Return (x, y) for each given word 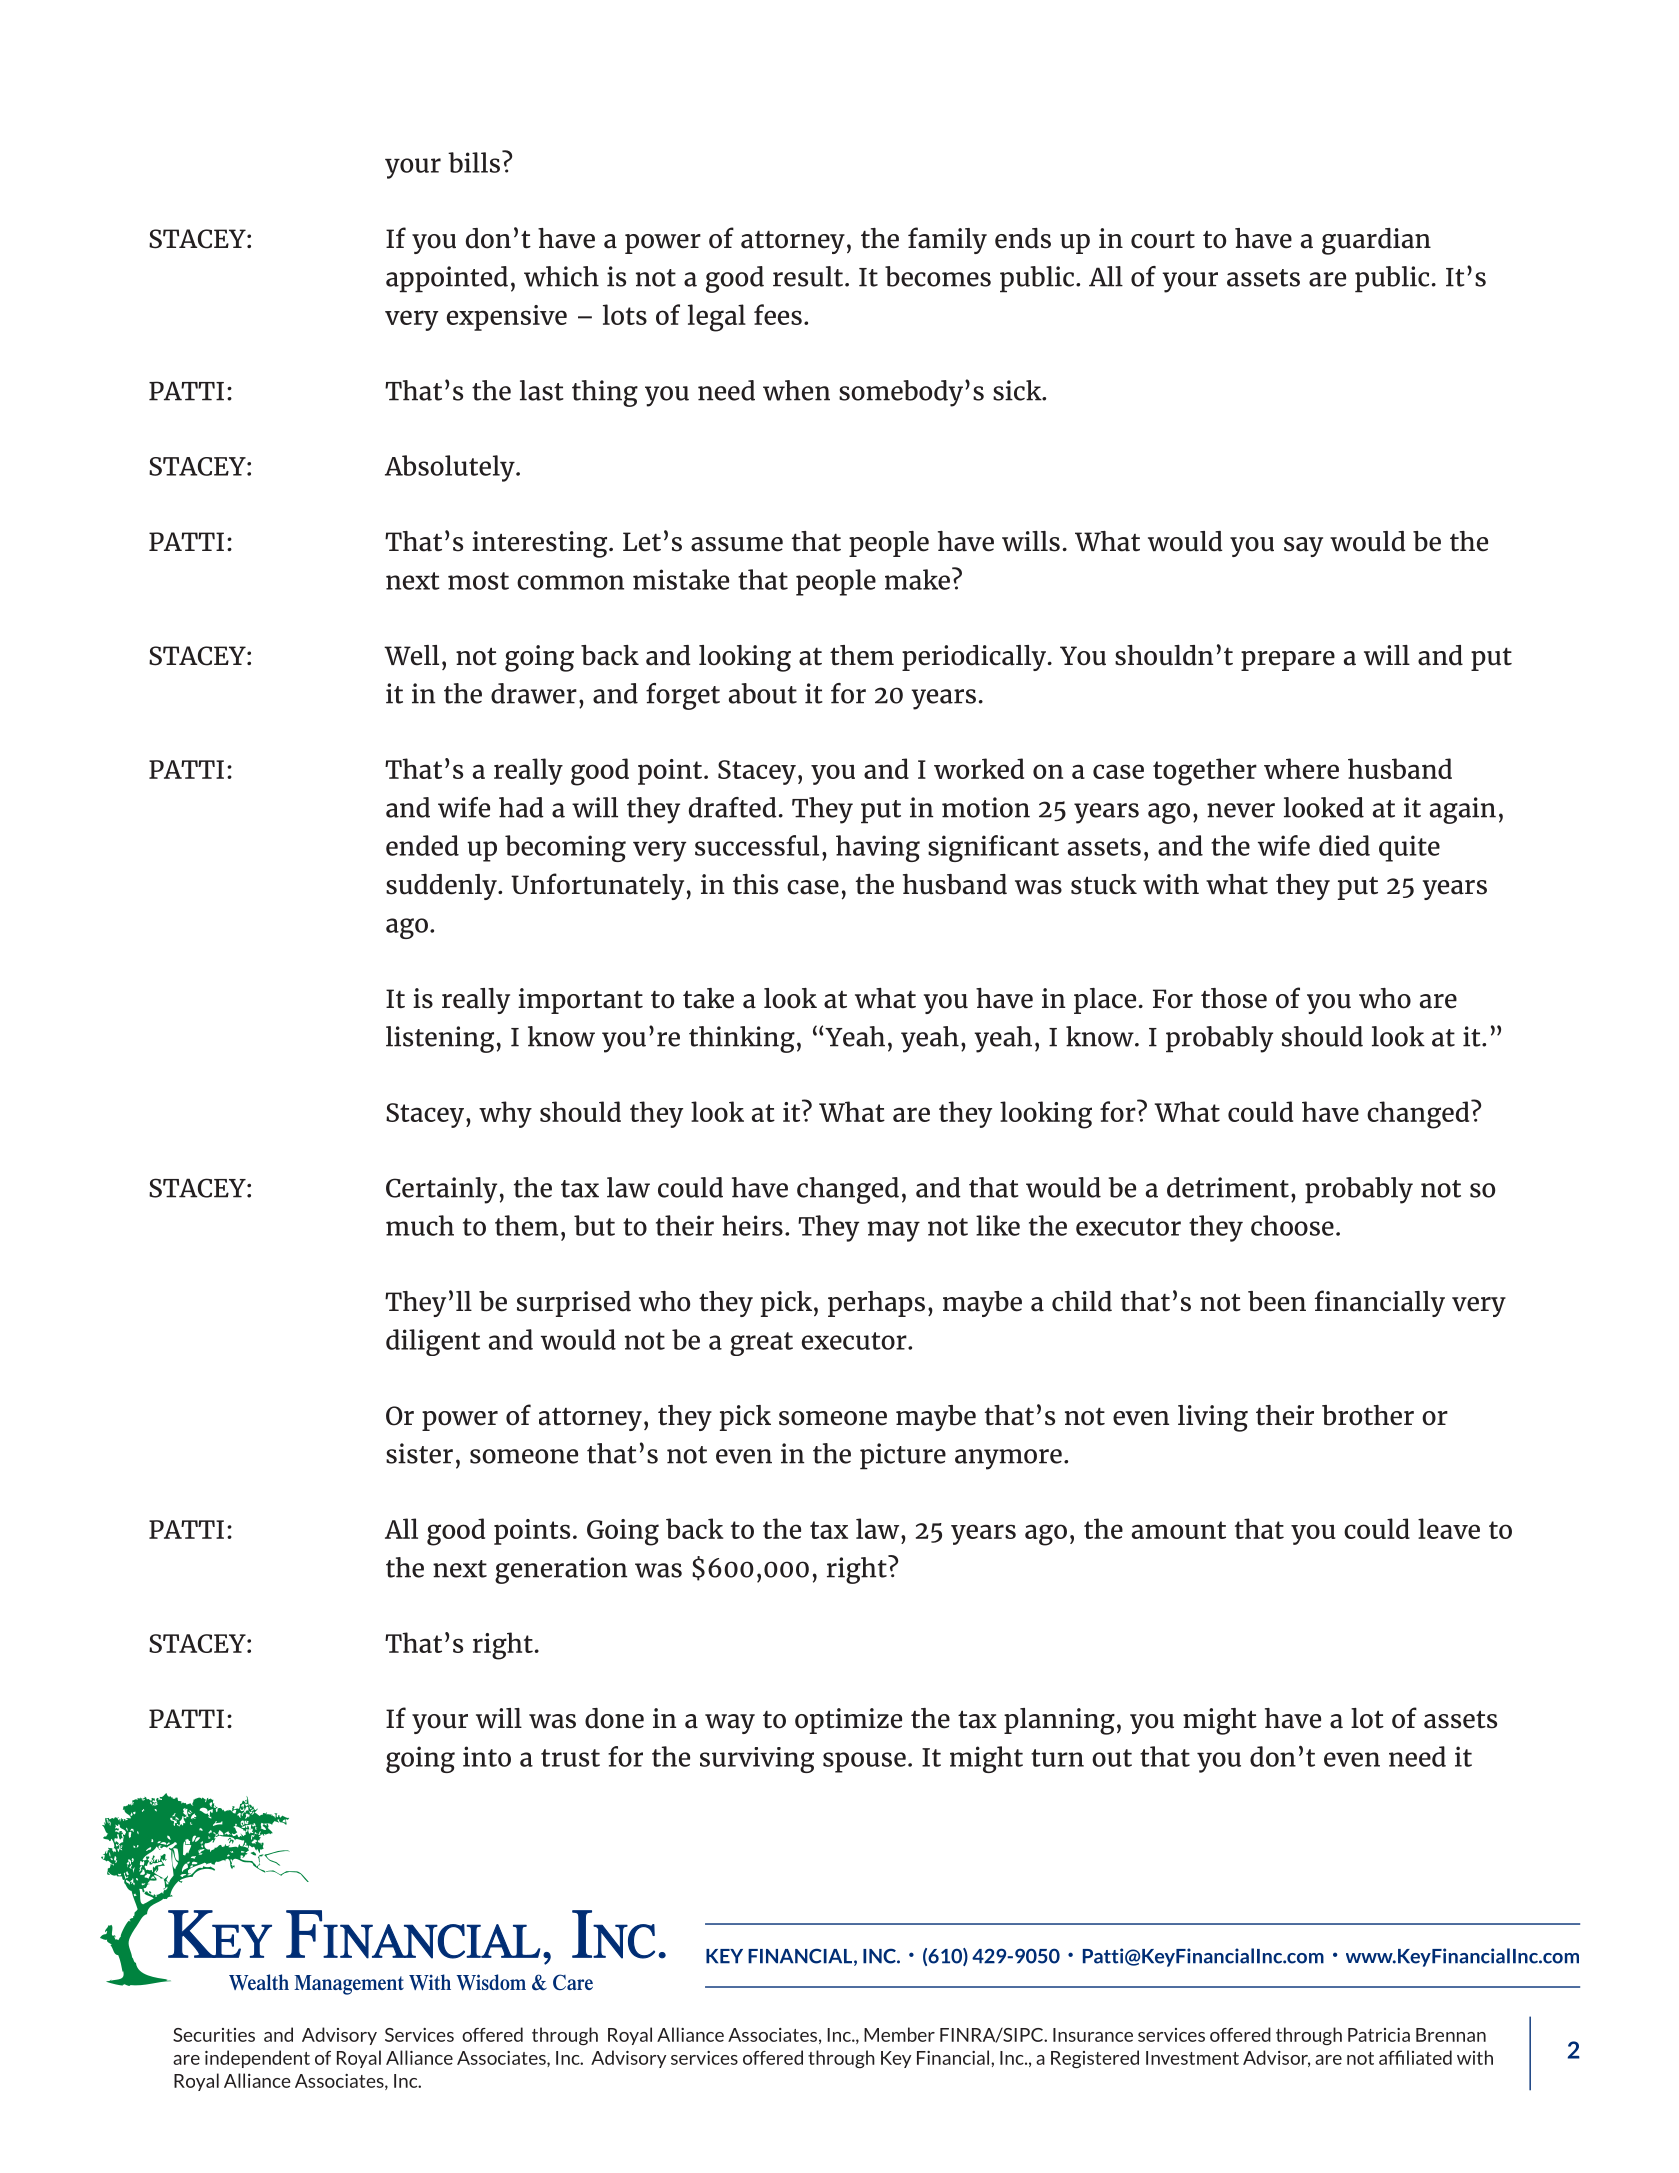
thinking (742, 1039)
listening (440, 1039)
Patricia (1379, 2035)
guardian (1376, 241)
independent (257, 2059)
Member (899, 2034)
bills (474, 162)
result (809, 276)
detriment (1228, 1187)
